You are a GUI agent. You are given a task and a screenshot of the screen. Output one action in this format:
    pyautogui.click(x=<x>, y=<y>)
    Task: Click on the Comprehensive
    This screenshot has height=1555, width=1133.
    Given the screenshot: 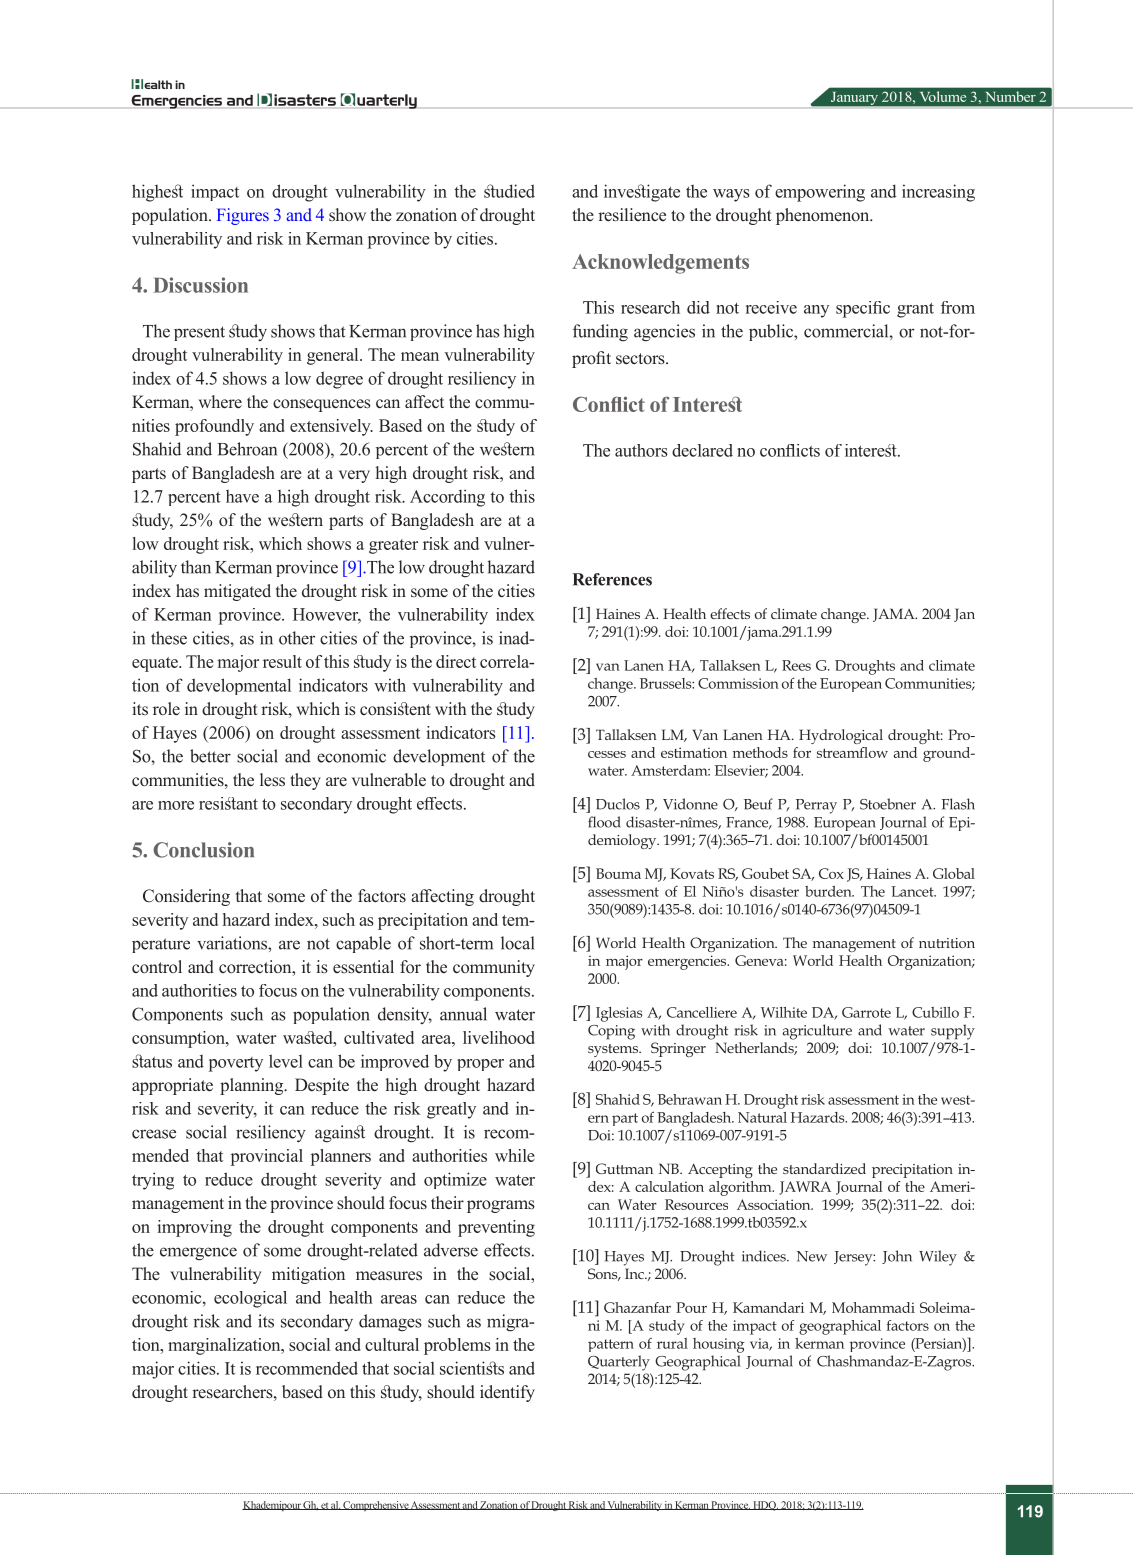 What is the action you would take?
    pyautogui.click(x=375, y=1506)
